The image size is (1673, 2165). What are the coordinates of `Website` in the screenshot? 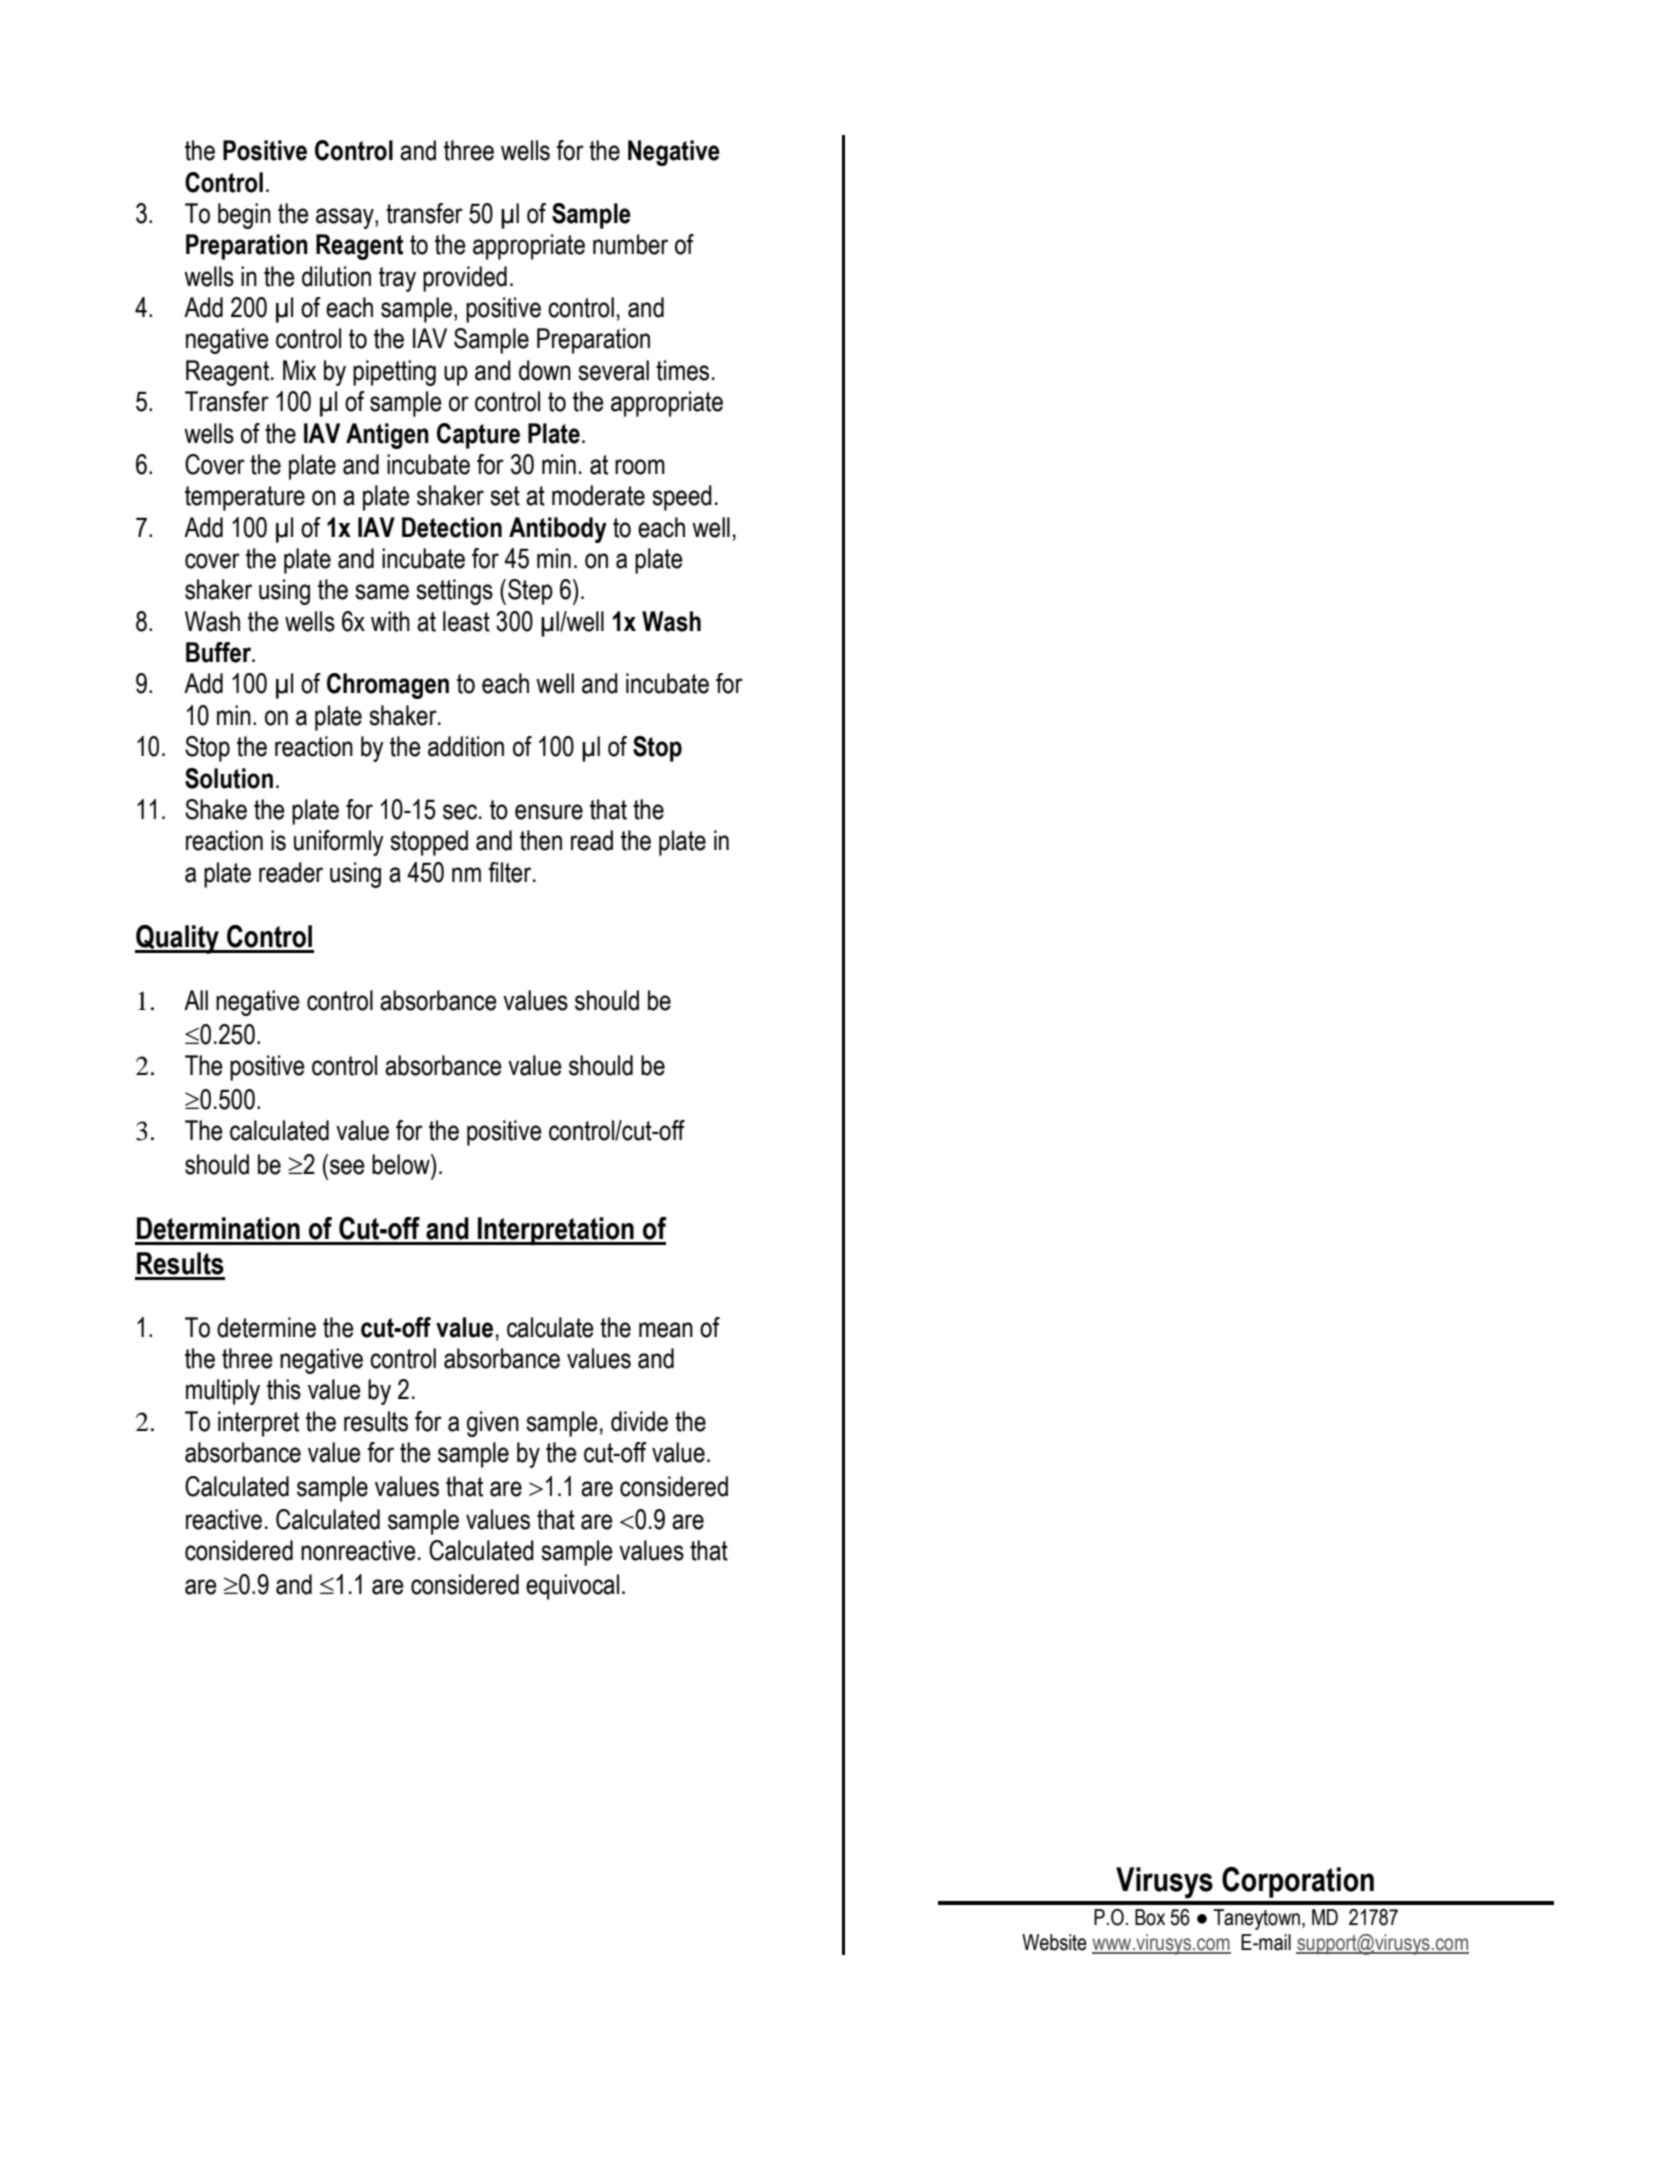 It's located at (1054, 1942).
